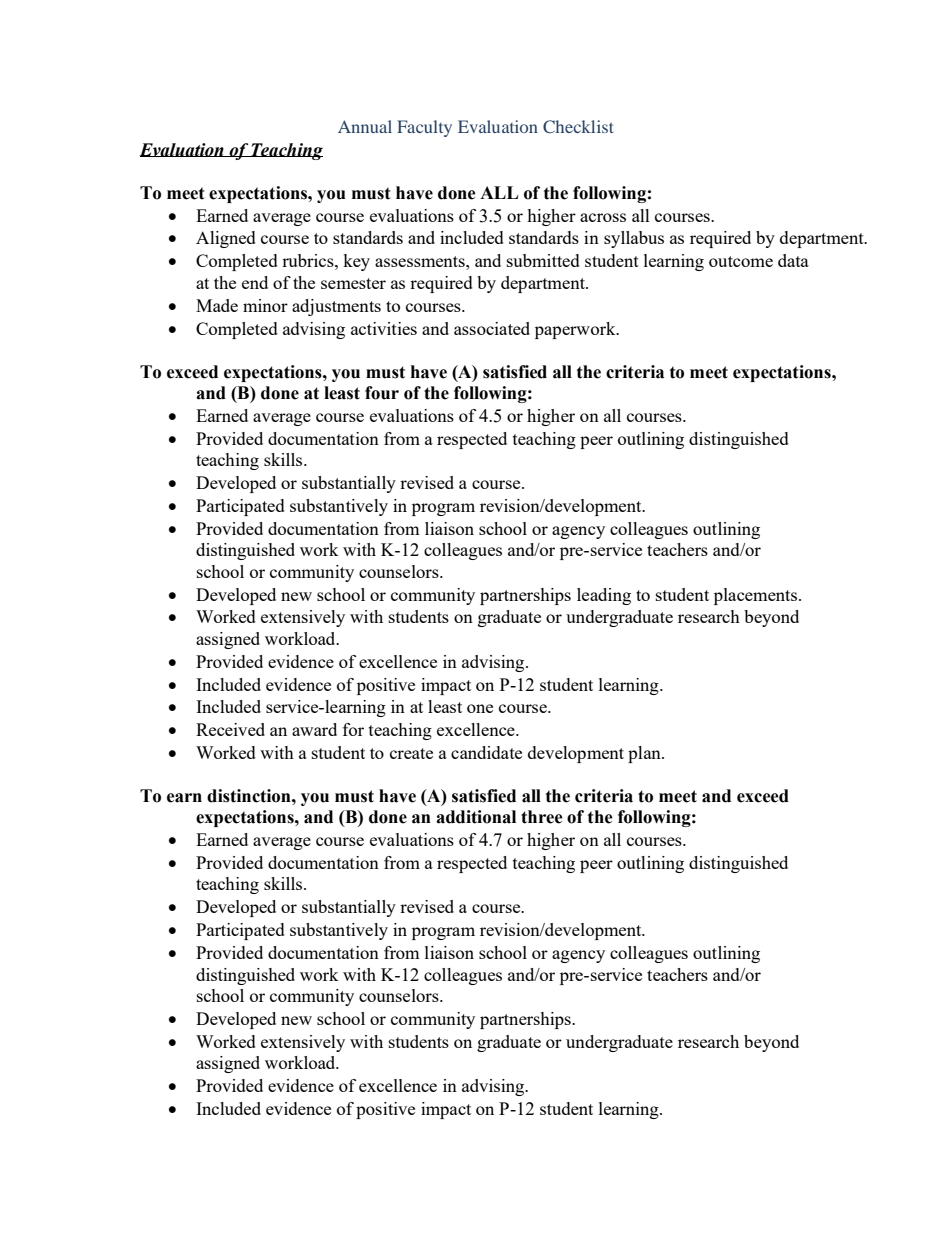  I want to click on four, so click(382, 393).
